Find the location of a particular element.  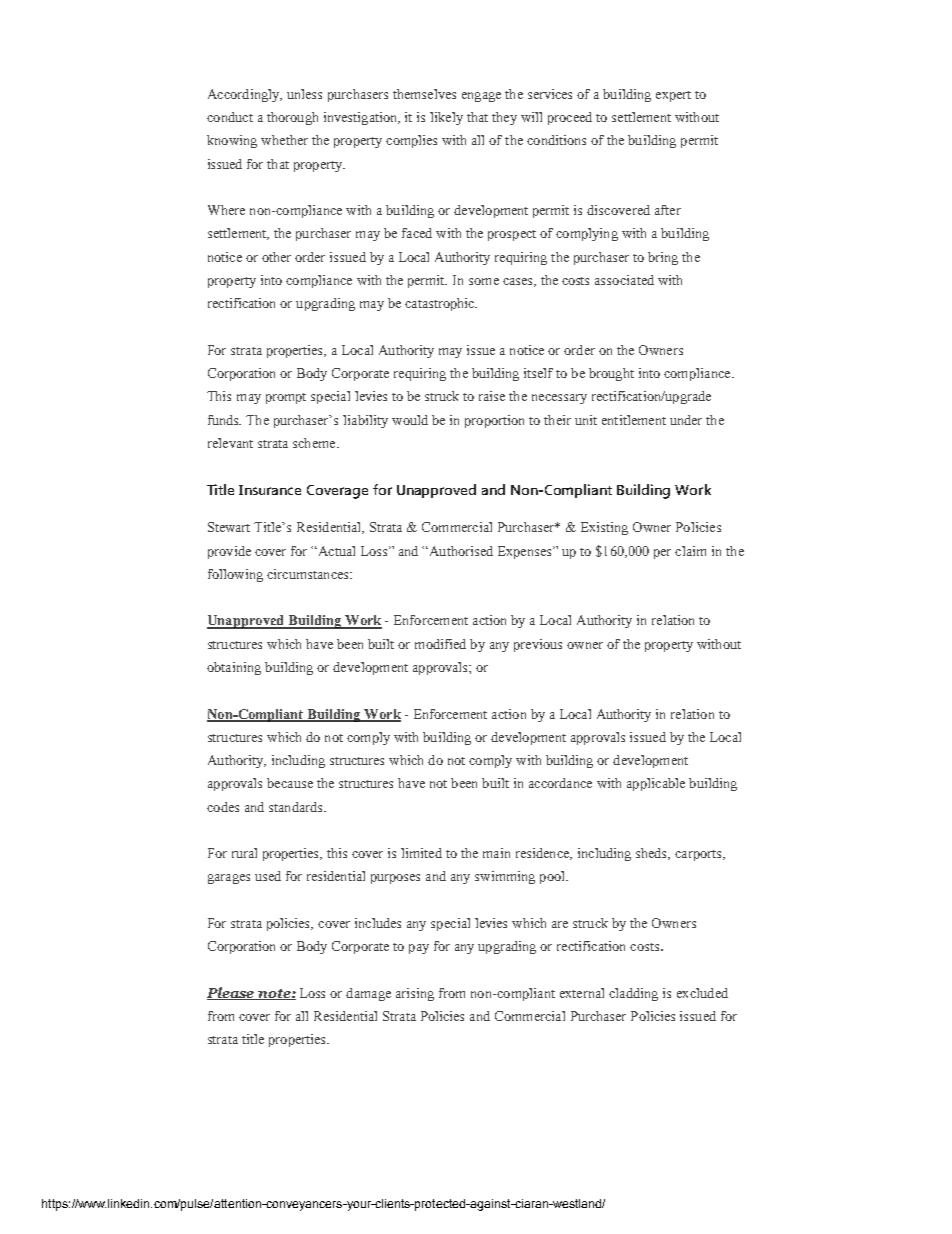

likely is located at coordinates (446, 118).
